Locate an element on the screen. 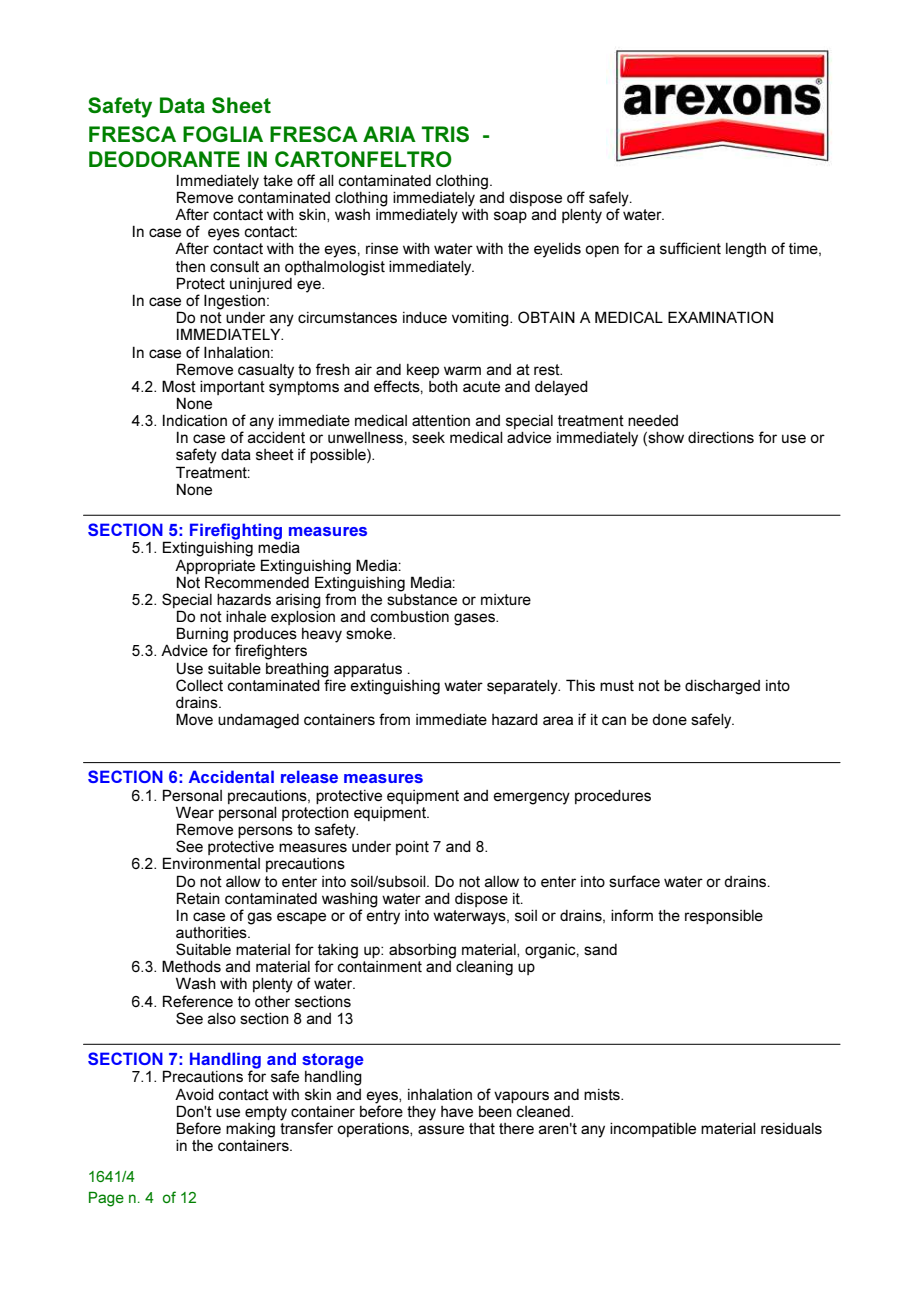 This screenshot has width=924, height=1308. discharged is located at coordinates (722, 687).
